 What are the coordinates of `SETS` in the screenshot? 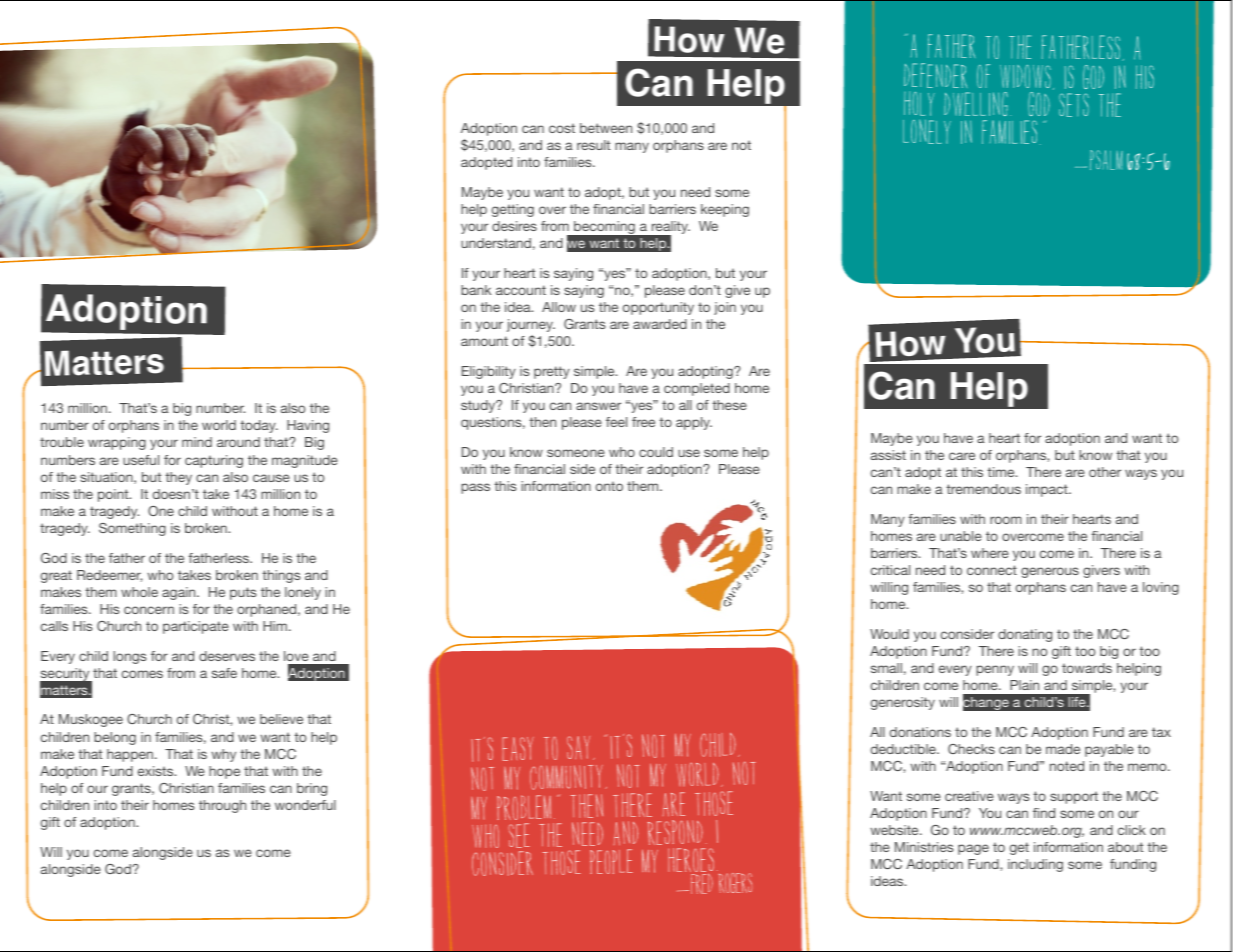 It's located at (1074, 105).
